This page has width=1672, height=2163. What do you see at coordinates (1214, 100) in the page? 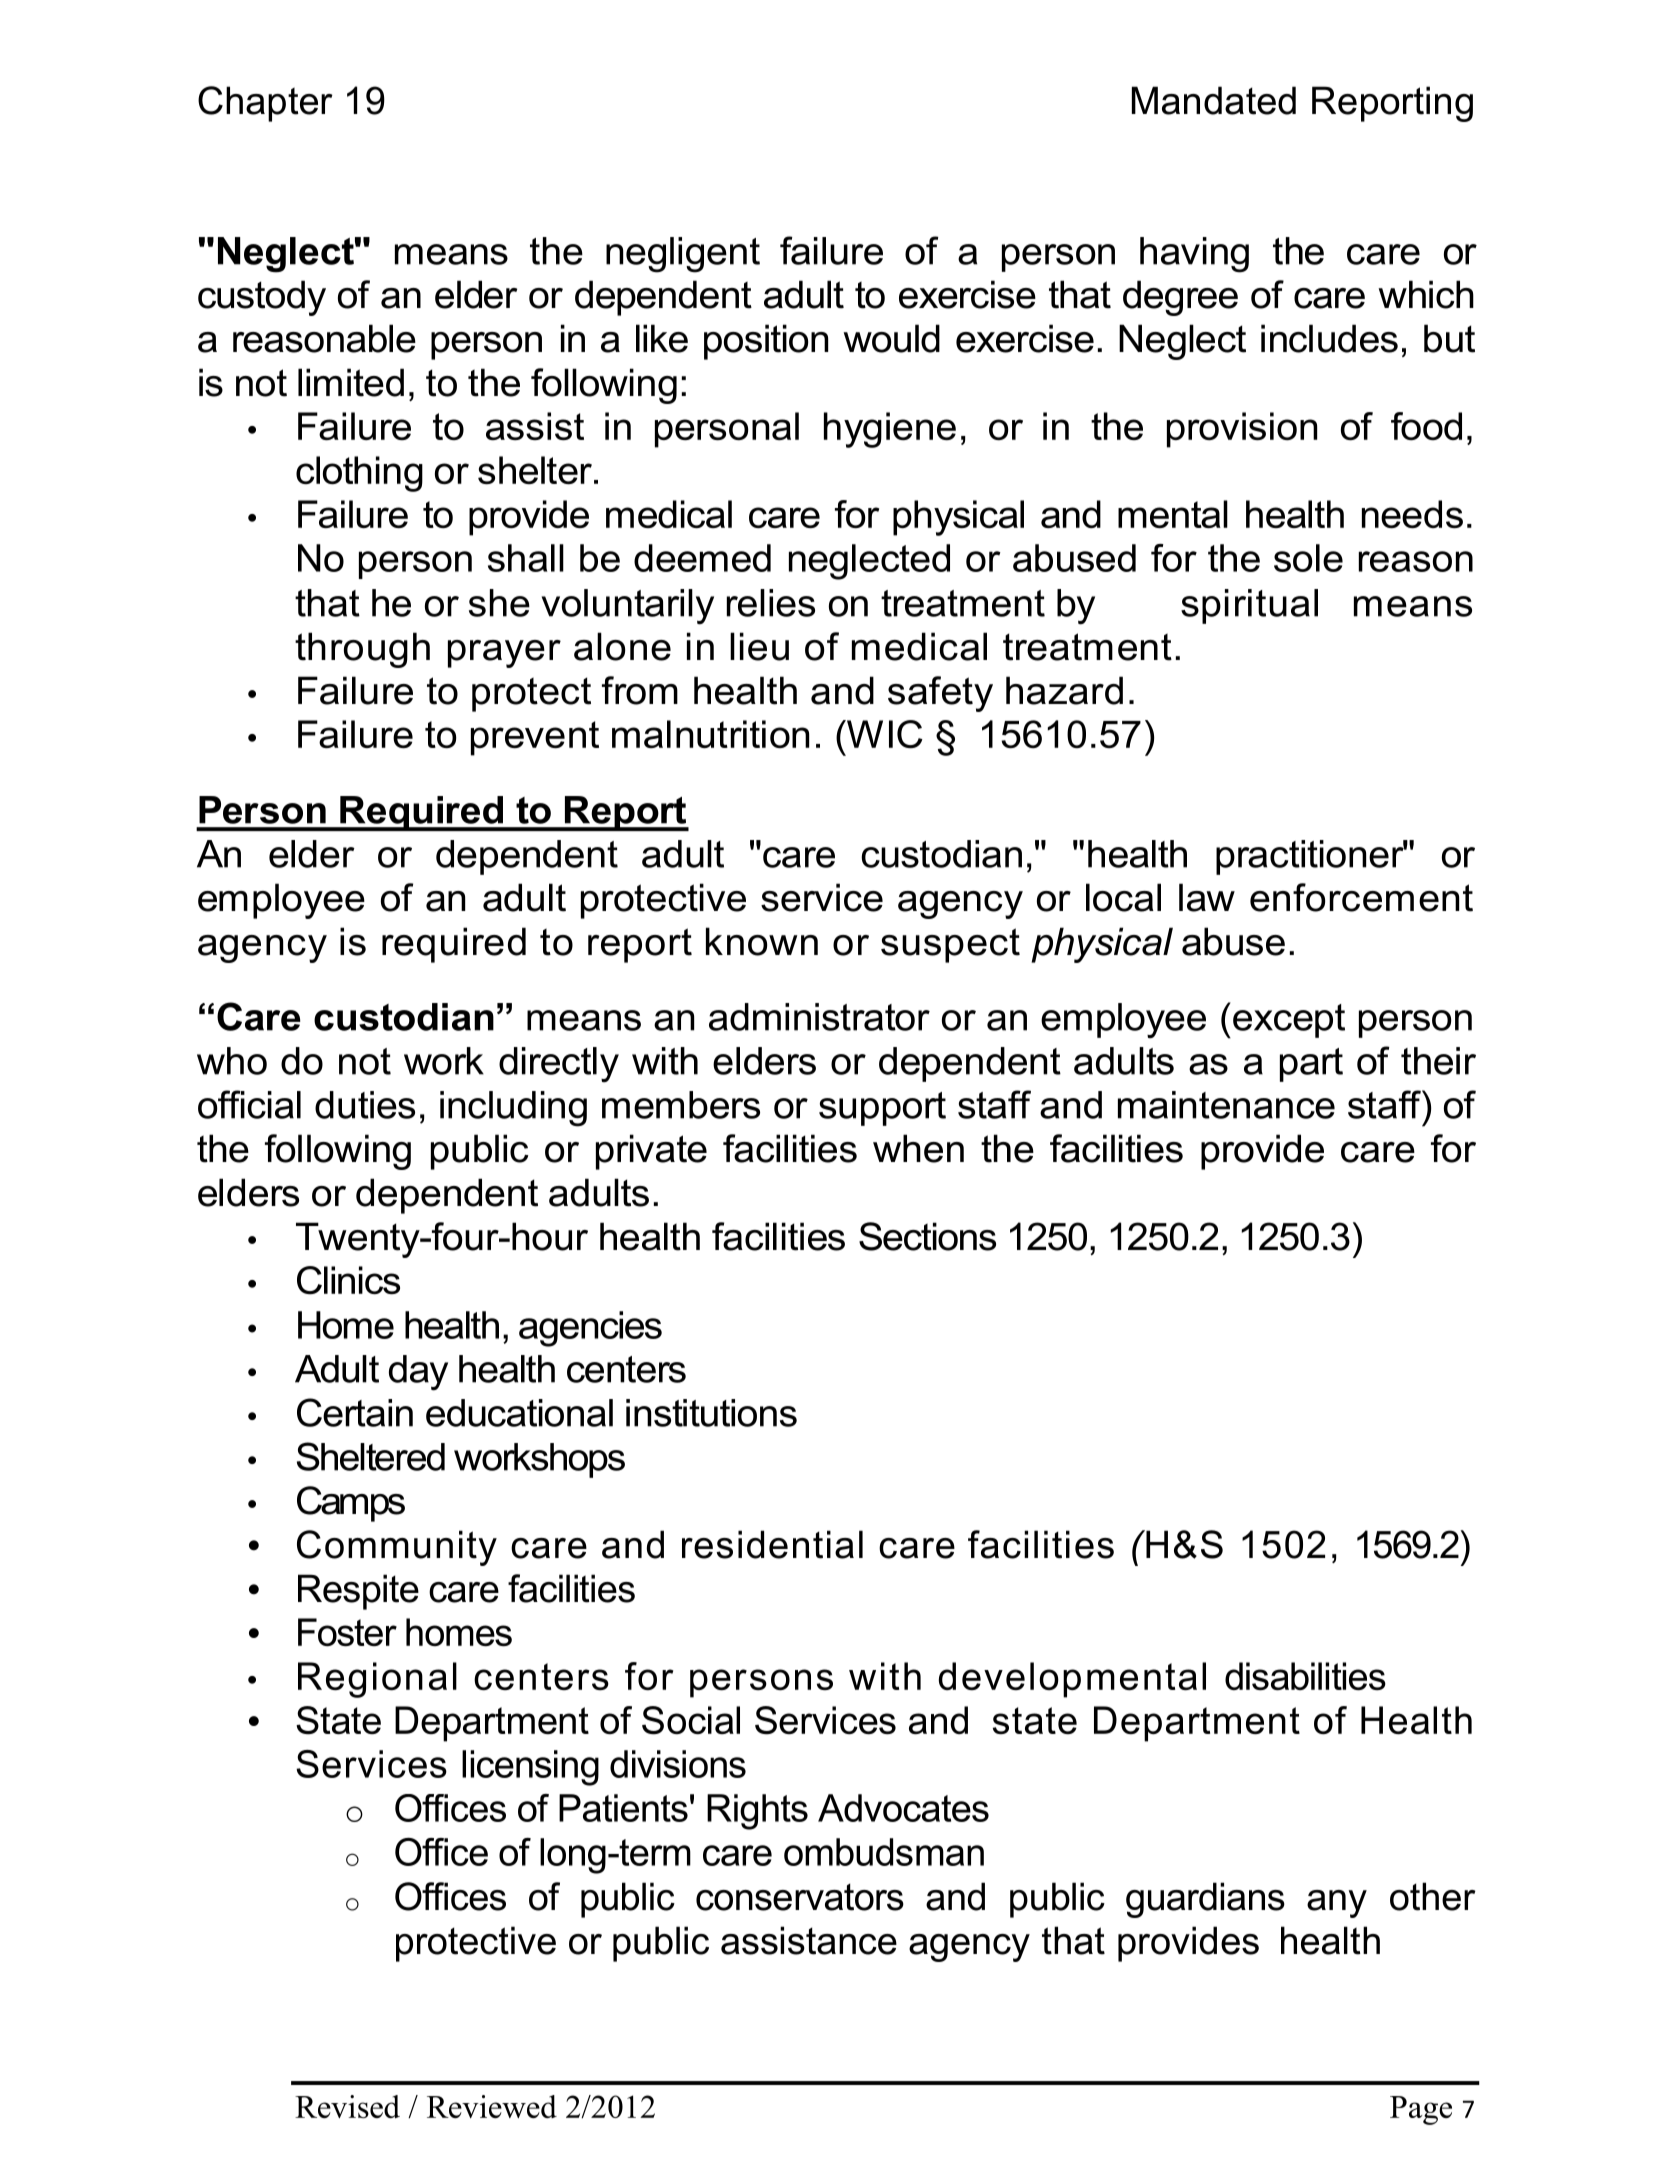
I see `Mandated` at bounding box center [1214, 100].
